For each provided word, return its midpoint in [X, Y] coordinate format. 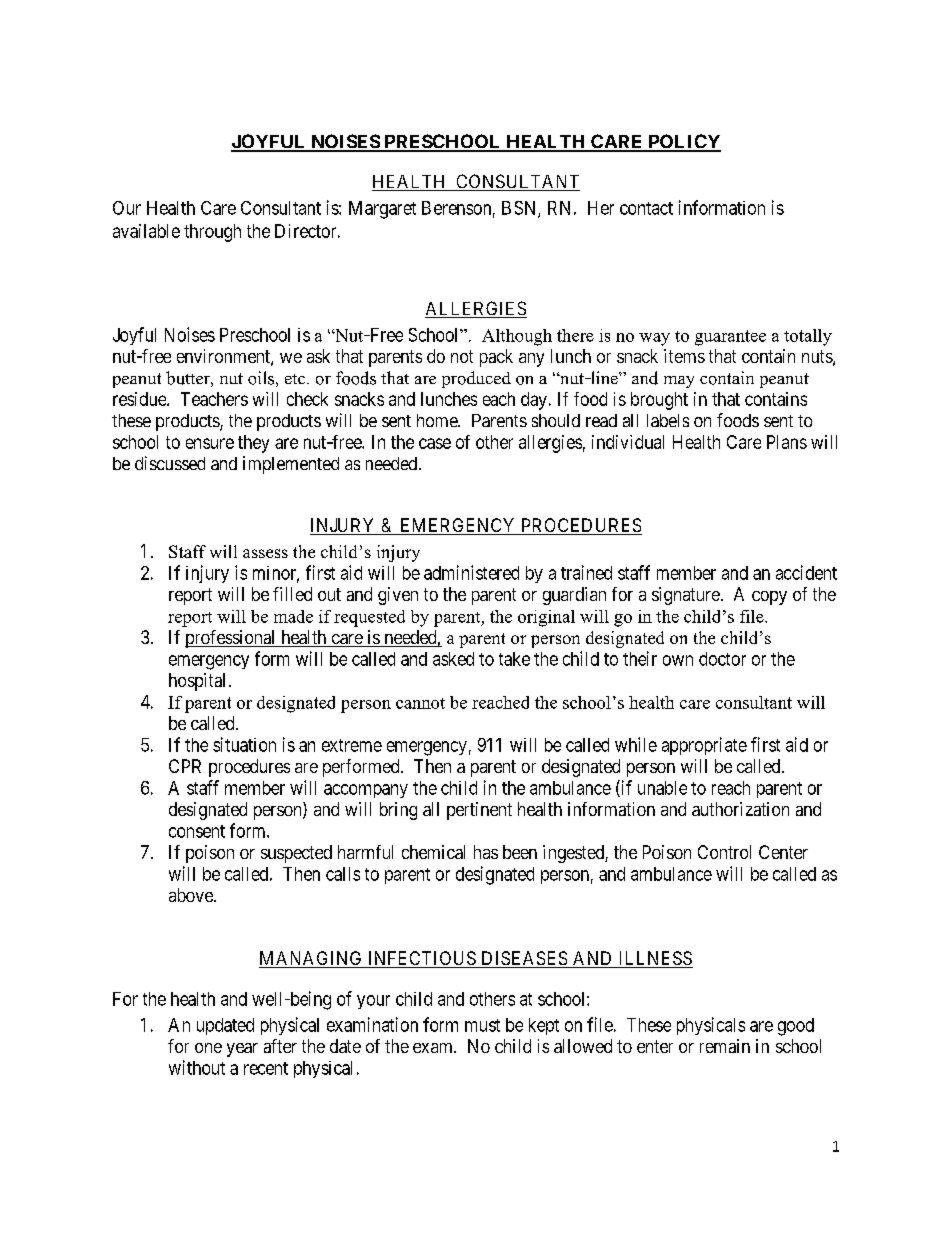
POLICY [683, 142]
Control [724, 852]
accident [806, 572]
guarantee [730, 338]
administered [471, 572]
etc [296, 379]
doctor [722, 659]
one [208, 1048]
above [192, 895]
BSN [520, 209]
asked [453, 659]
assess [265, 553]
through [212, 233]
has [486, 852]
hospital [197, 682]
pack [496, 358]
